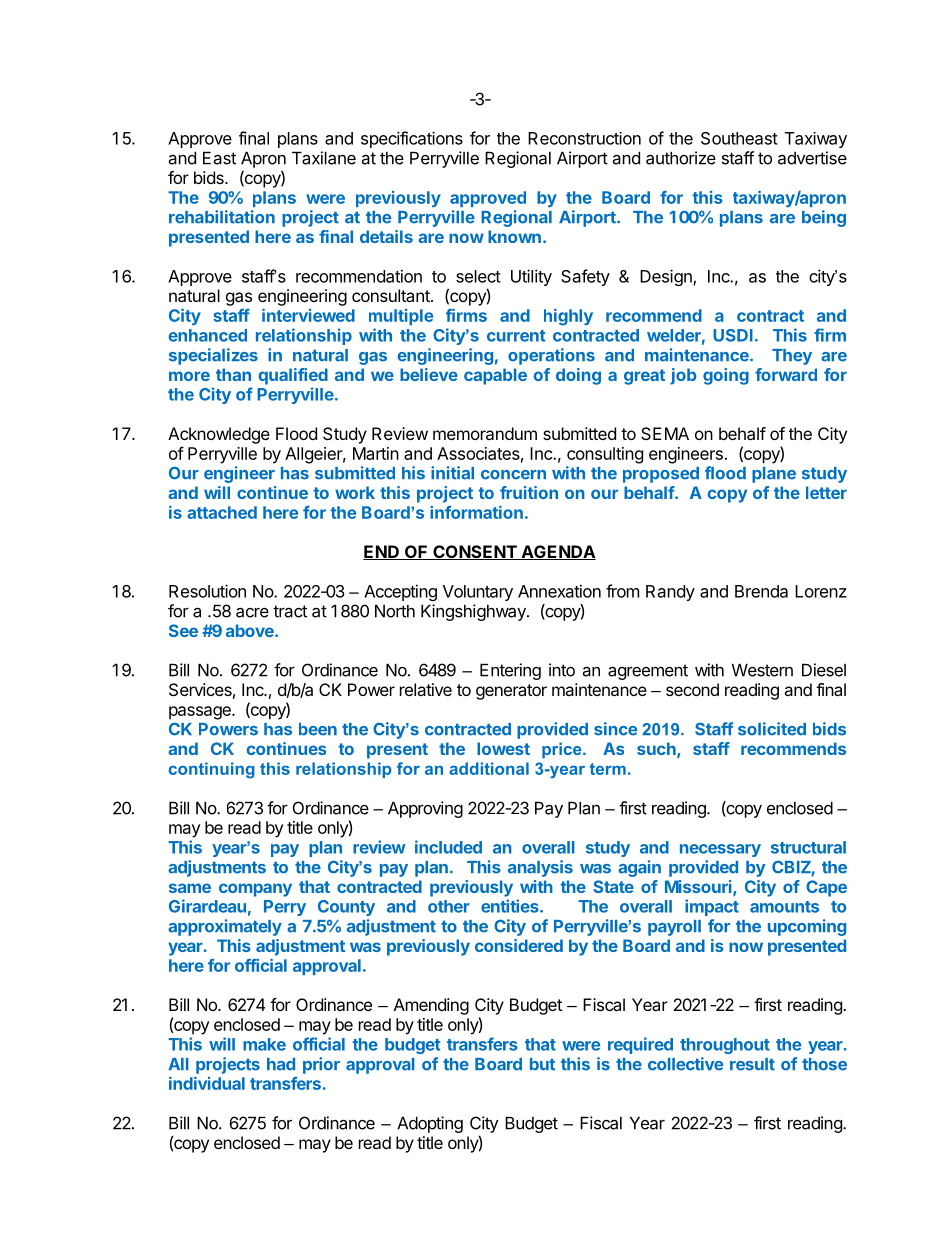  Describe the element at coordinates (212, 770) in the document. I see `continuing` at that location.
